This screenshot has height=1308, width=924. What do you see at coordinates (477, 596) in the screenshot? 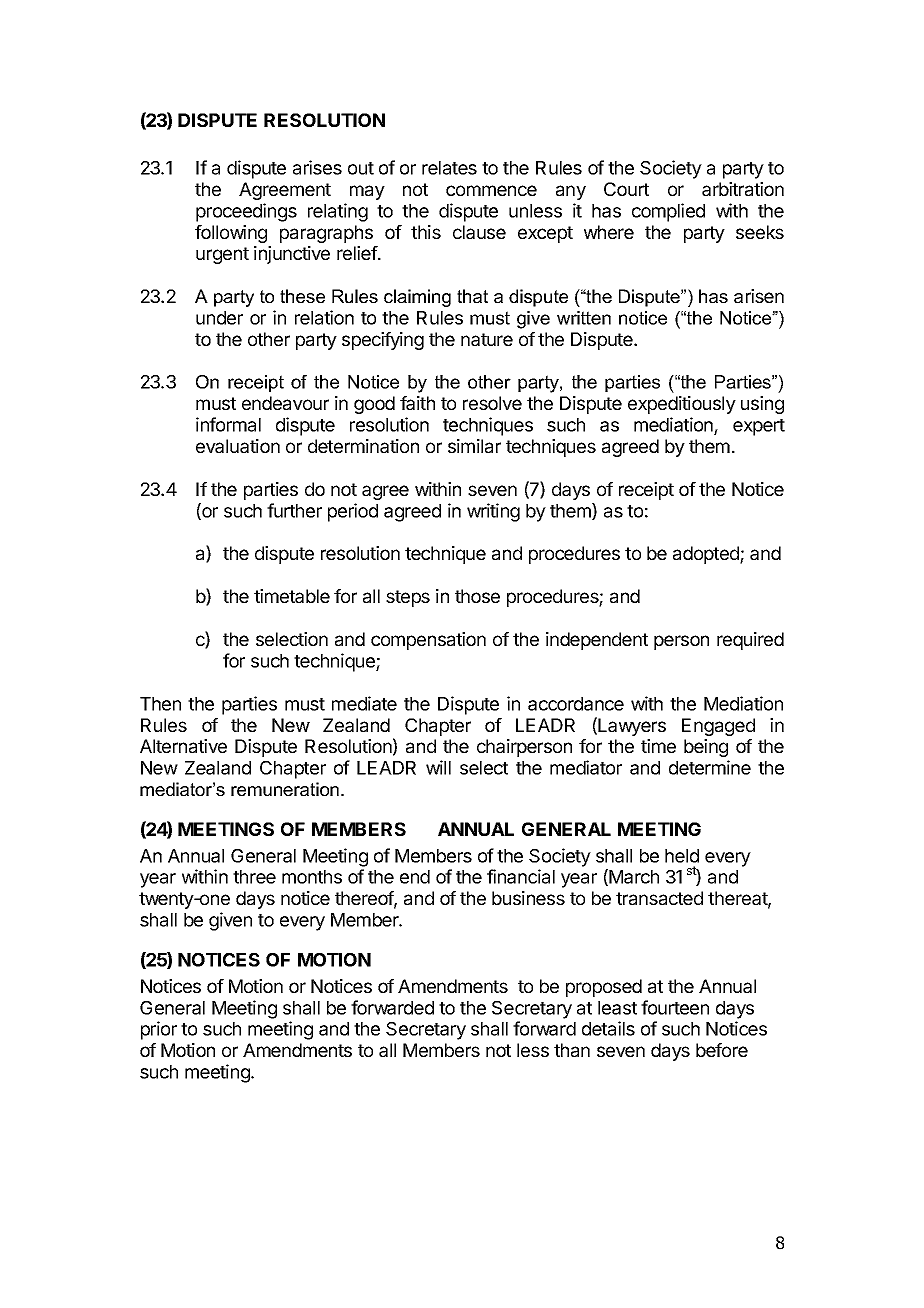
I see `those` at bounding box center [477, 596].
